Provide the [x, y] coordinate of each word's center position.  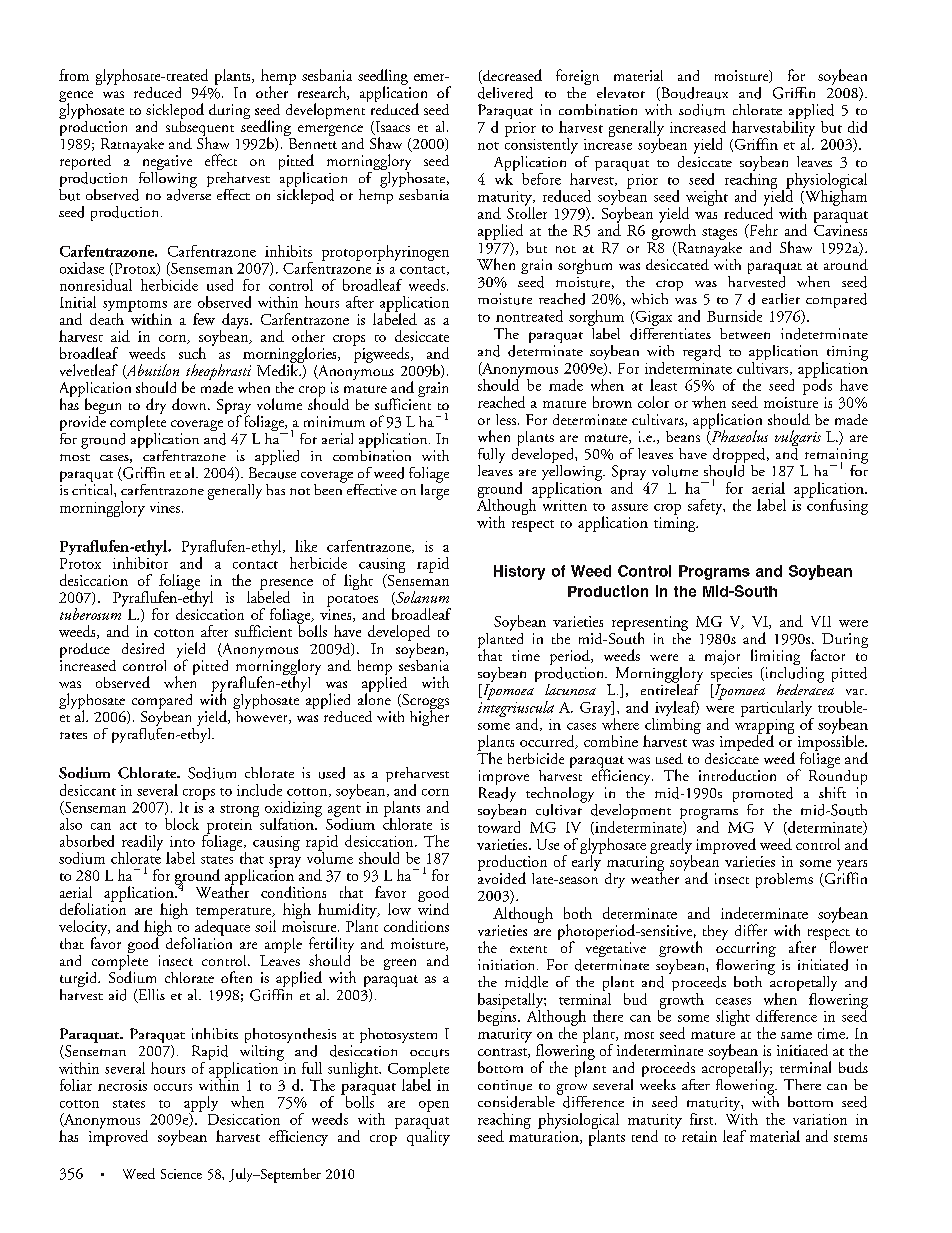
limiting [777, 658]
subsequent [200, 128]
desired [143, 648]
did [857, 127]
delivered [505, 93]
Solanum [421, 598]
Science [181, 1174]
